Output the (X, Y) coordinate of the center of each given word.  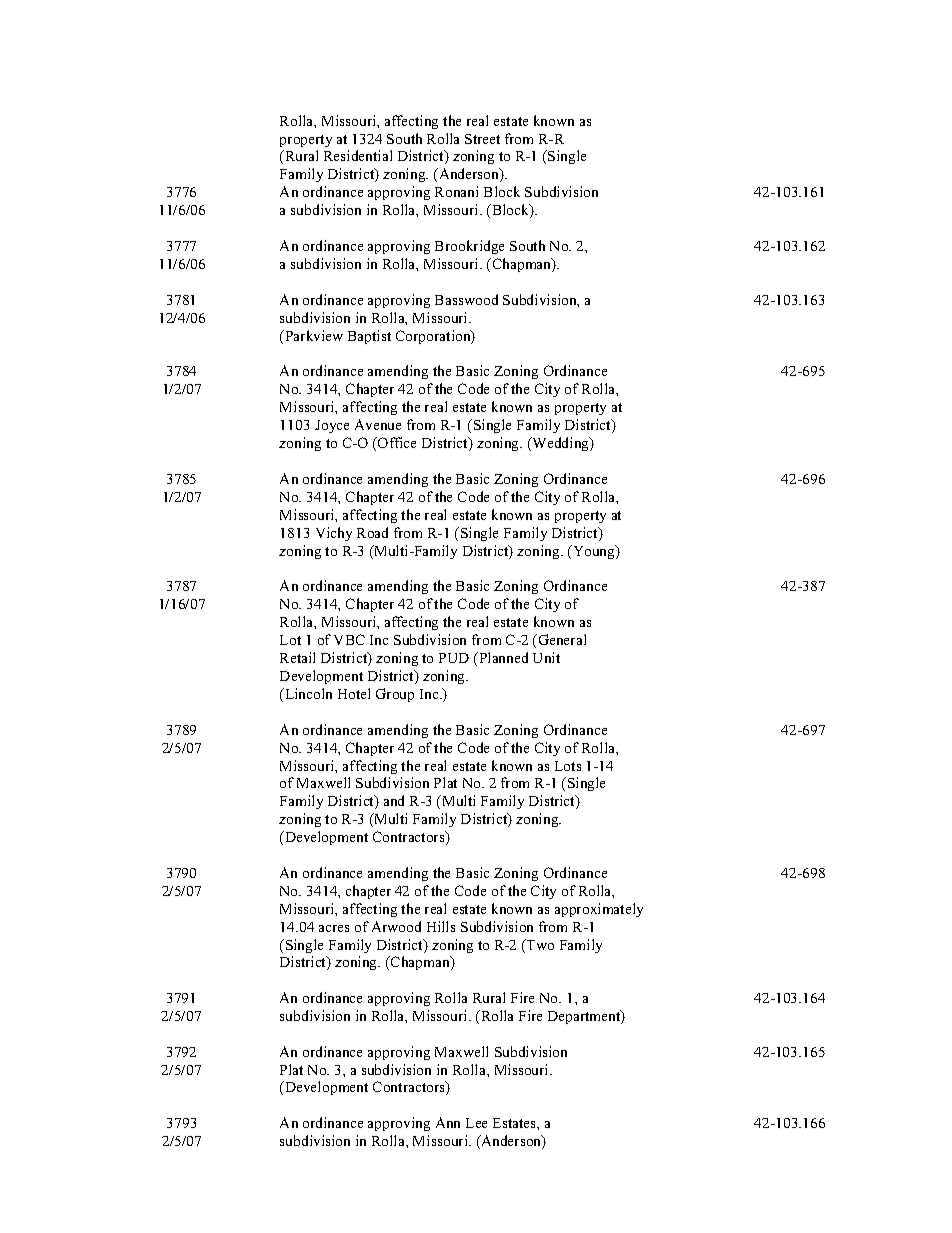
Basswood (466, 299)
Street (482, 139)
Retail (297, 657)
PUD (454, 658)
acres (334, 928)
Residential (358, 155)
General (561, 639)
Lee (476, 1123)
